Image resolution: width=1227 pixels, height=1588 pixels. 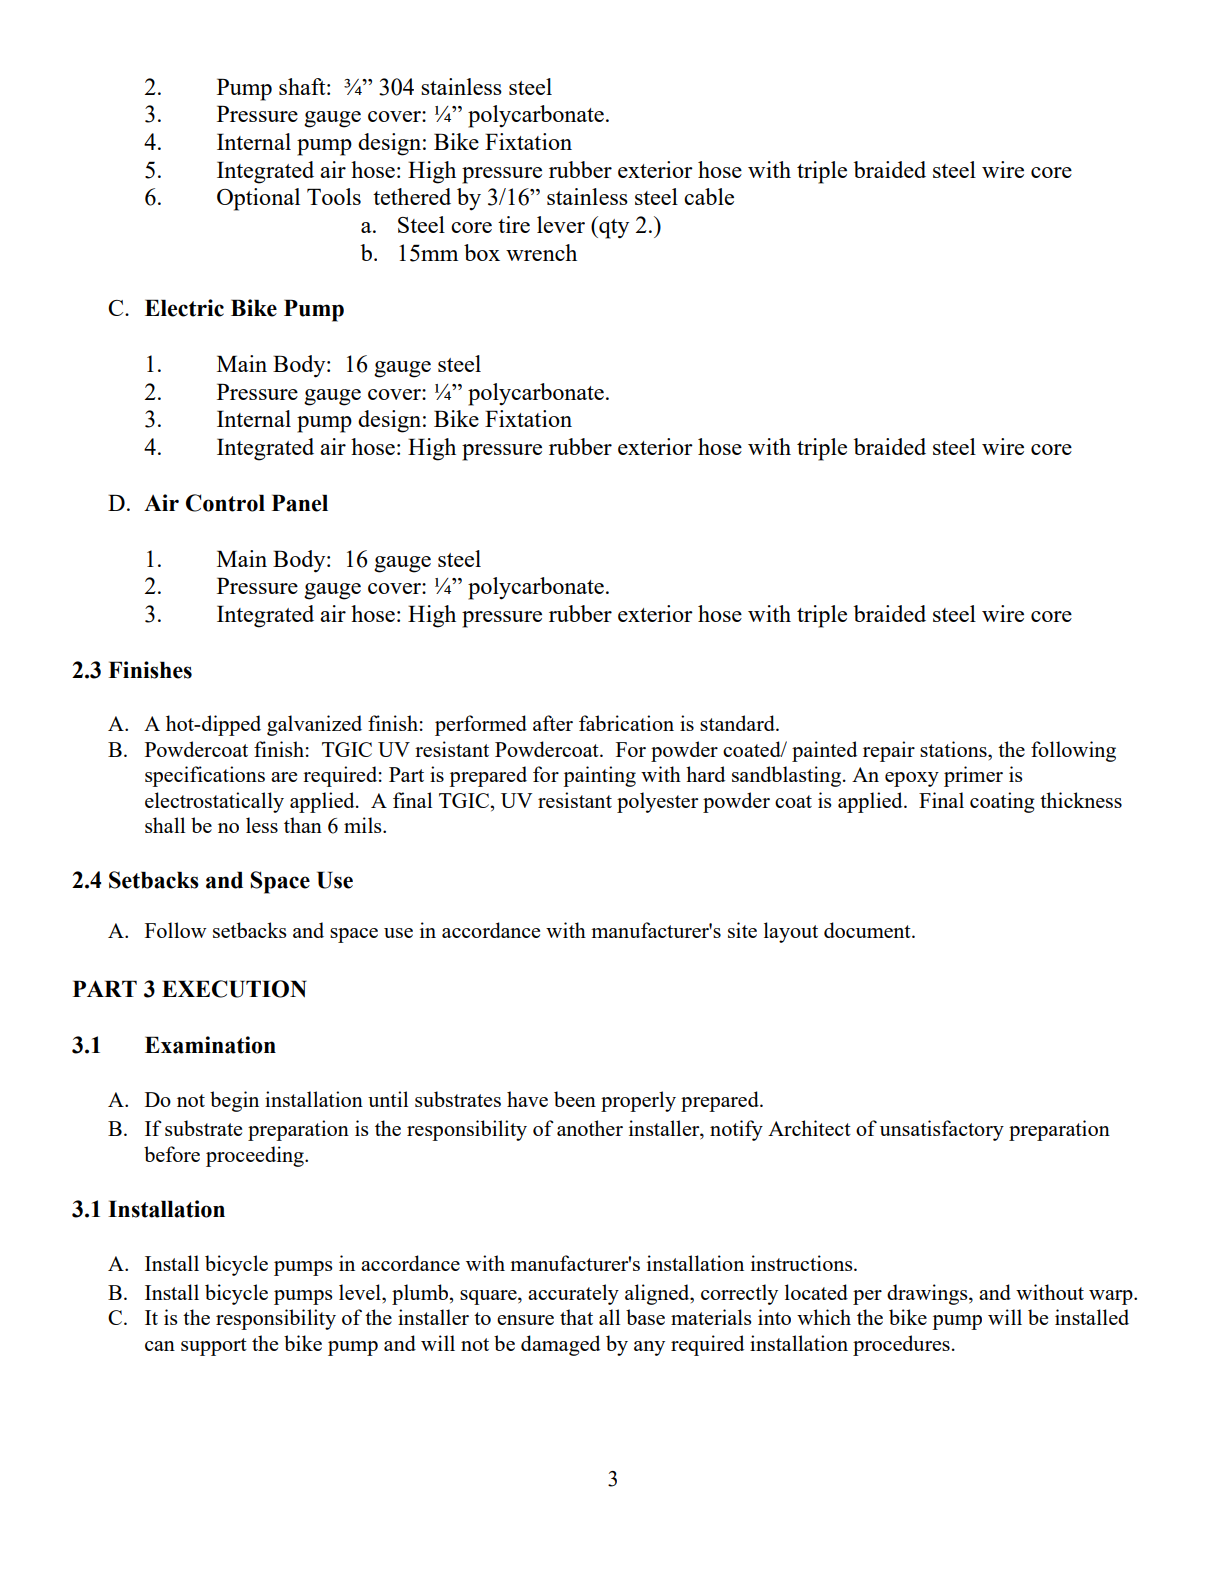 What do you see at coordinates (709, 196) in the screenshot?
I see `cable` at bounding box center [709, 196].
